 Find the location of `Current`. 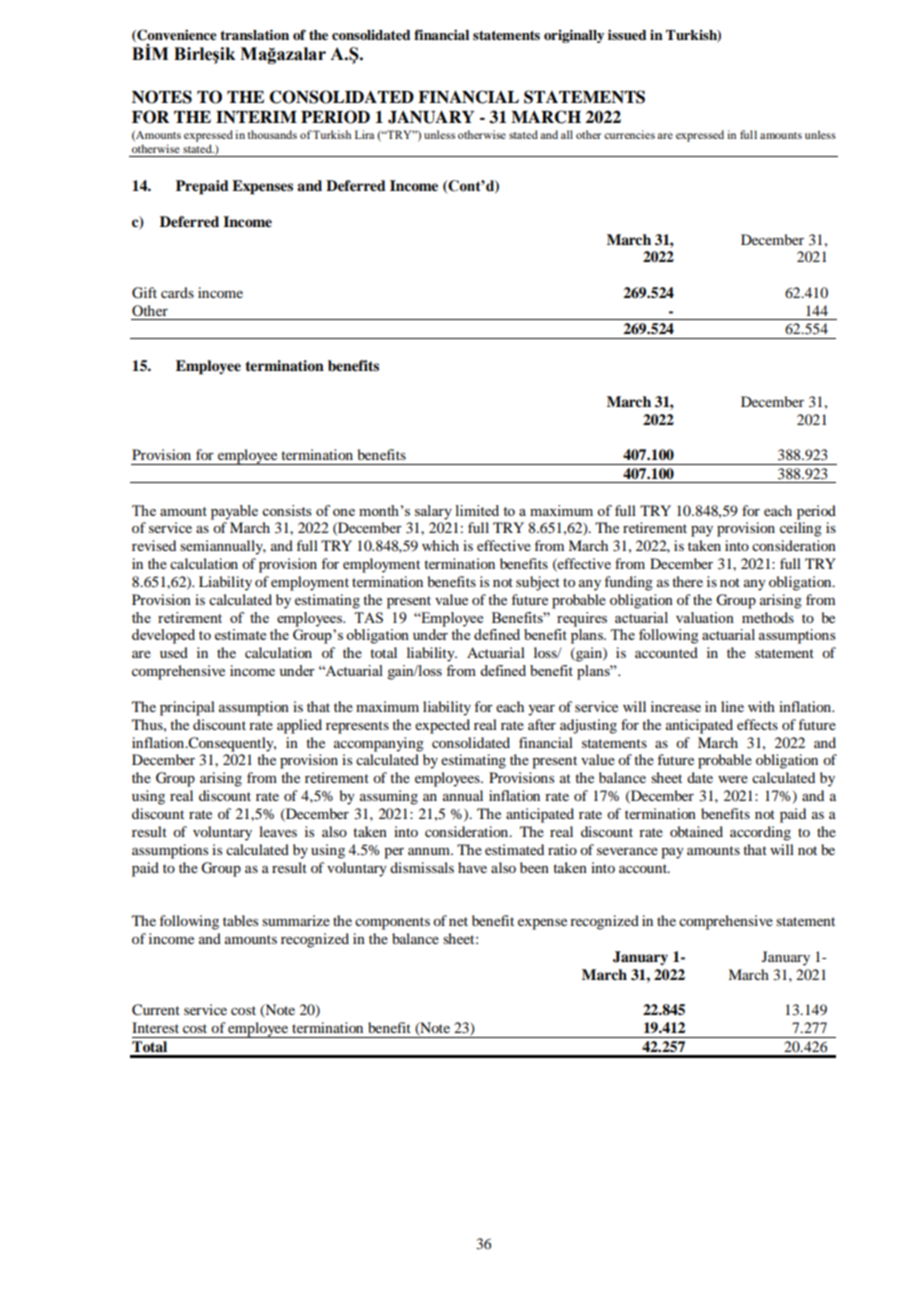

Current is located at coordinates (156, 1010).
